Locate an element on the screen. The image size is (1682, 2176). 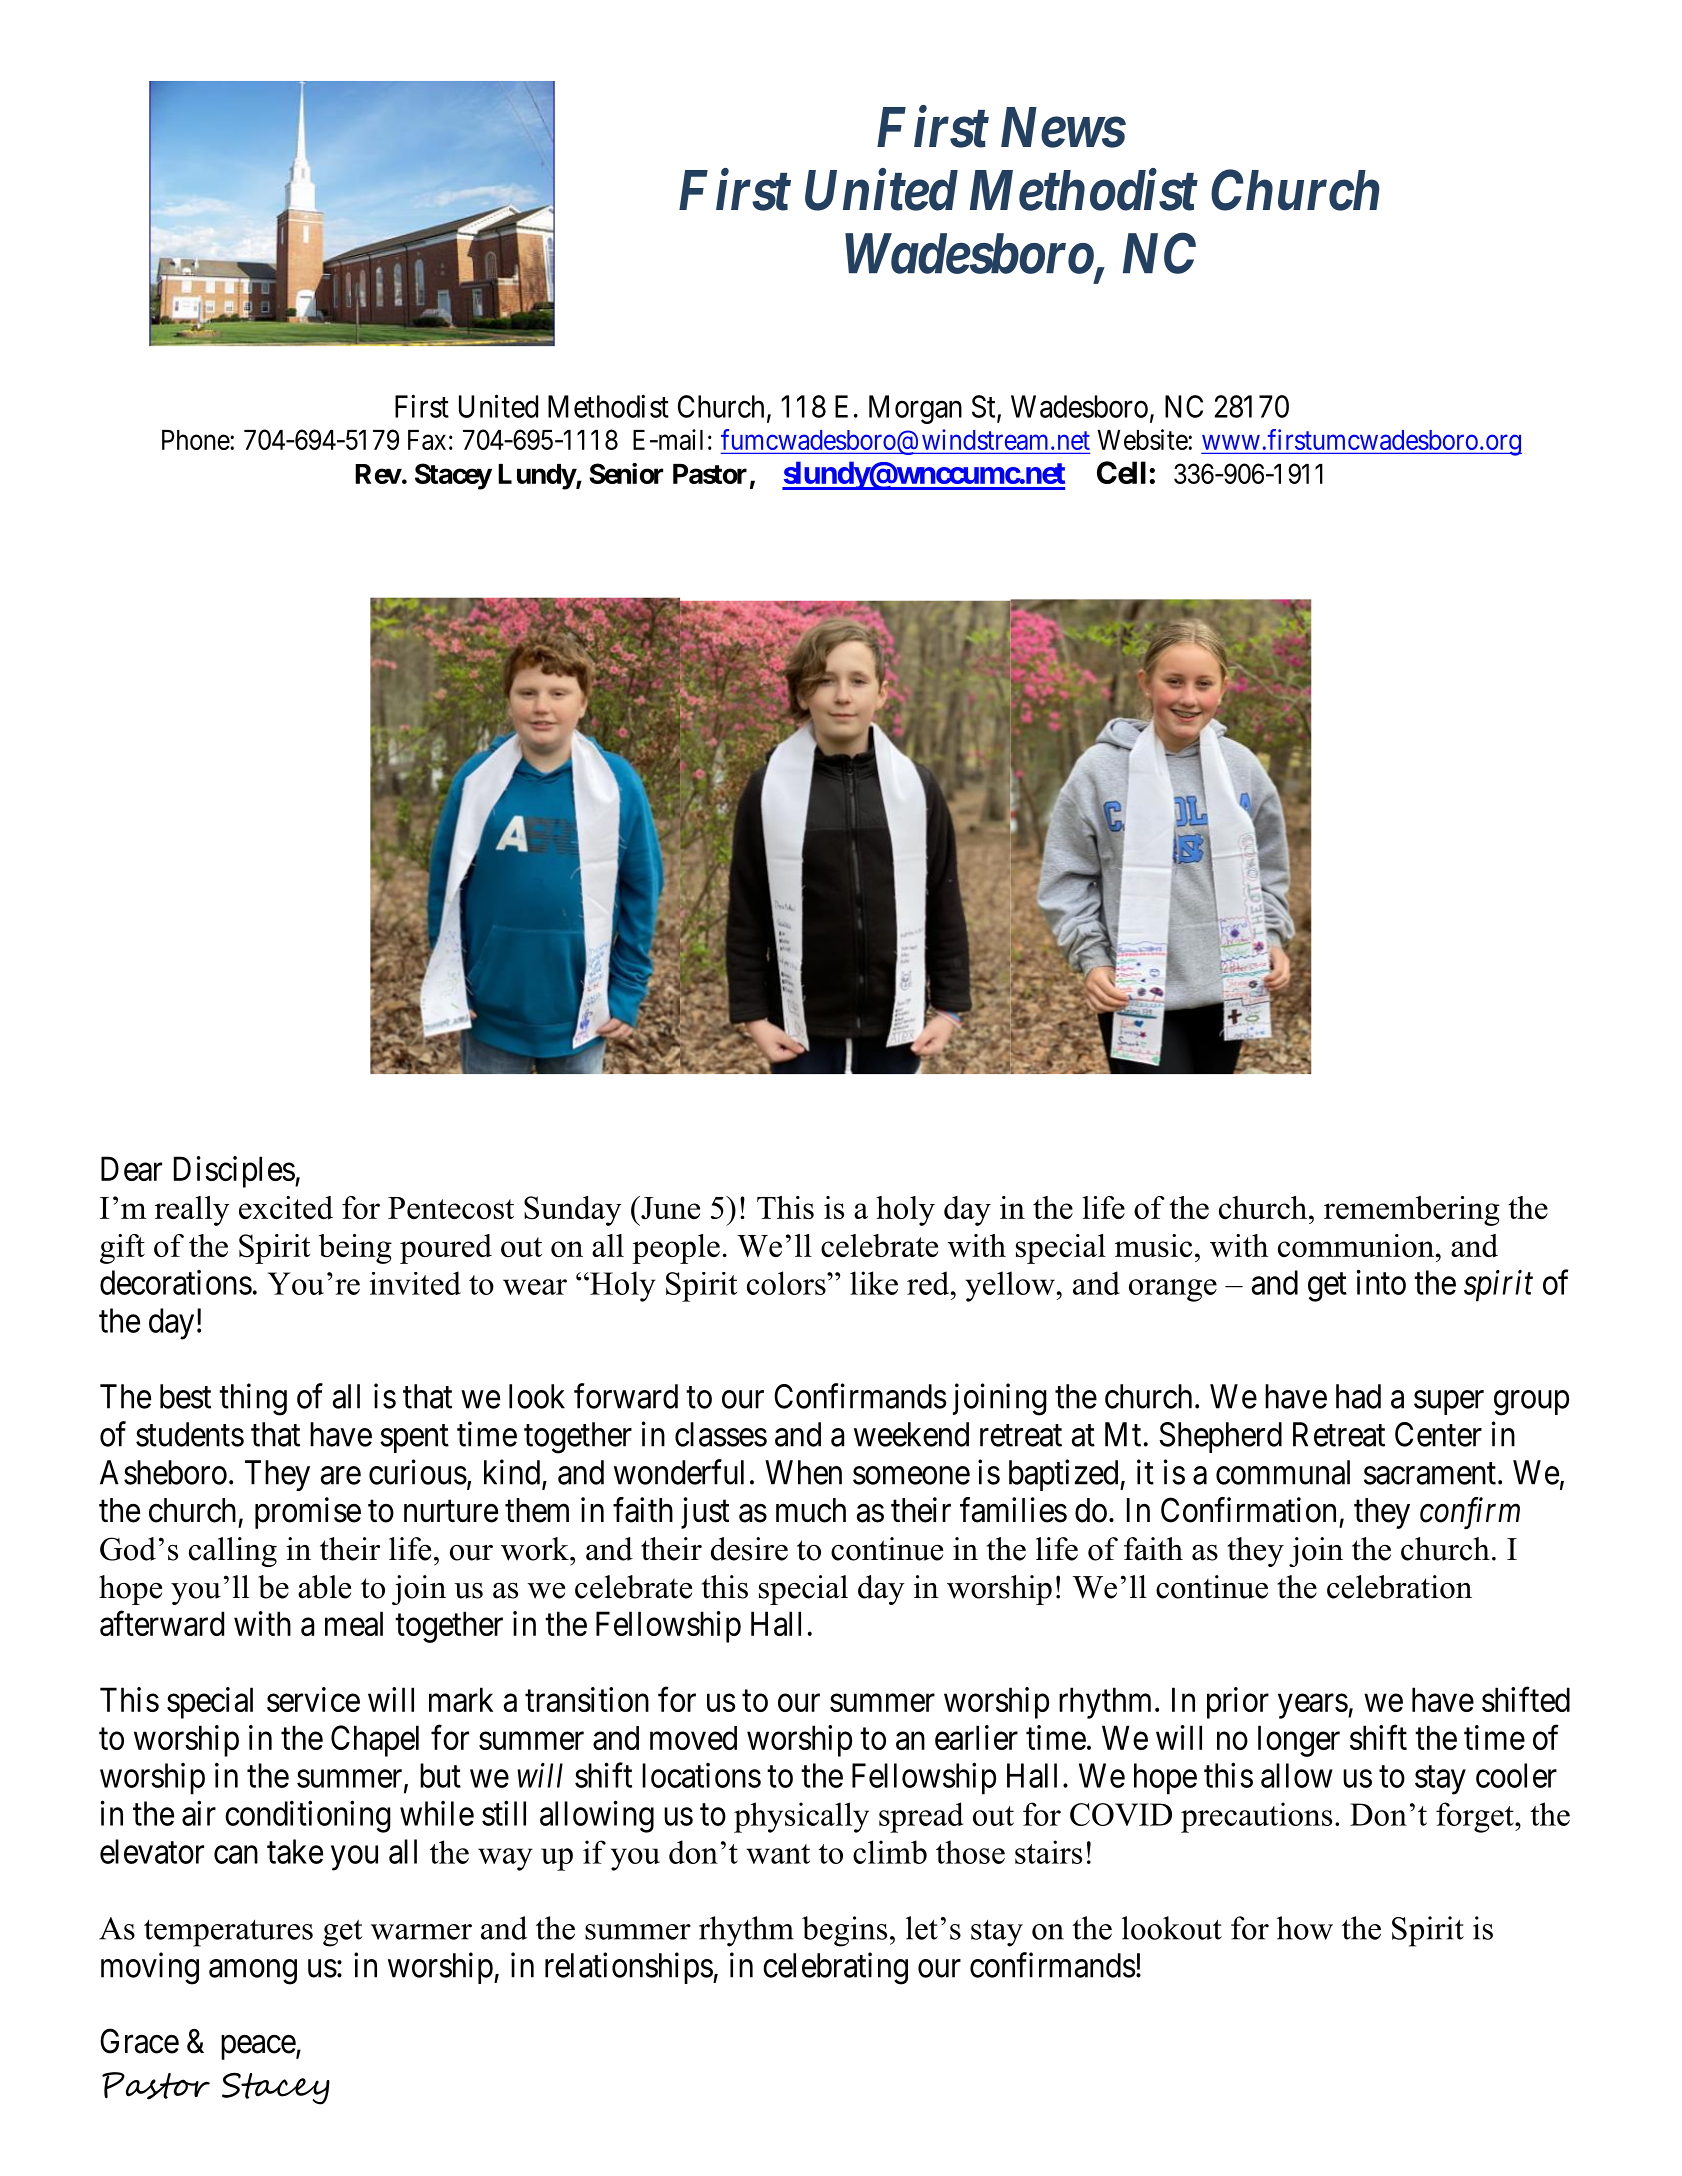
Rev is located at coordinates (378, 474).
